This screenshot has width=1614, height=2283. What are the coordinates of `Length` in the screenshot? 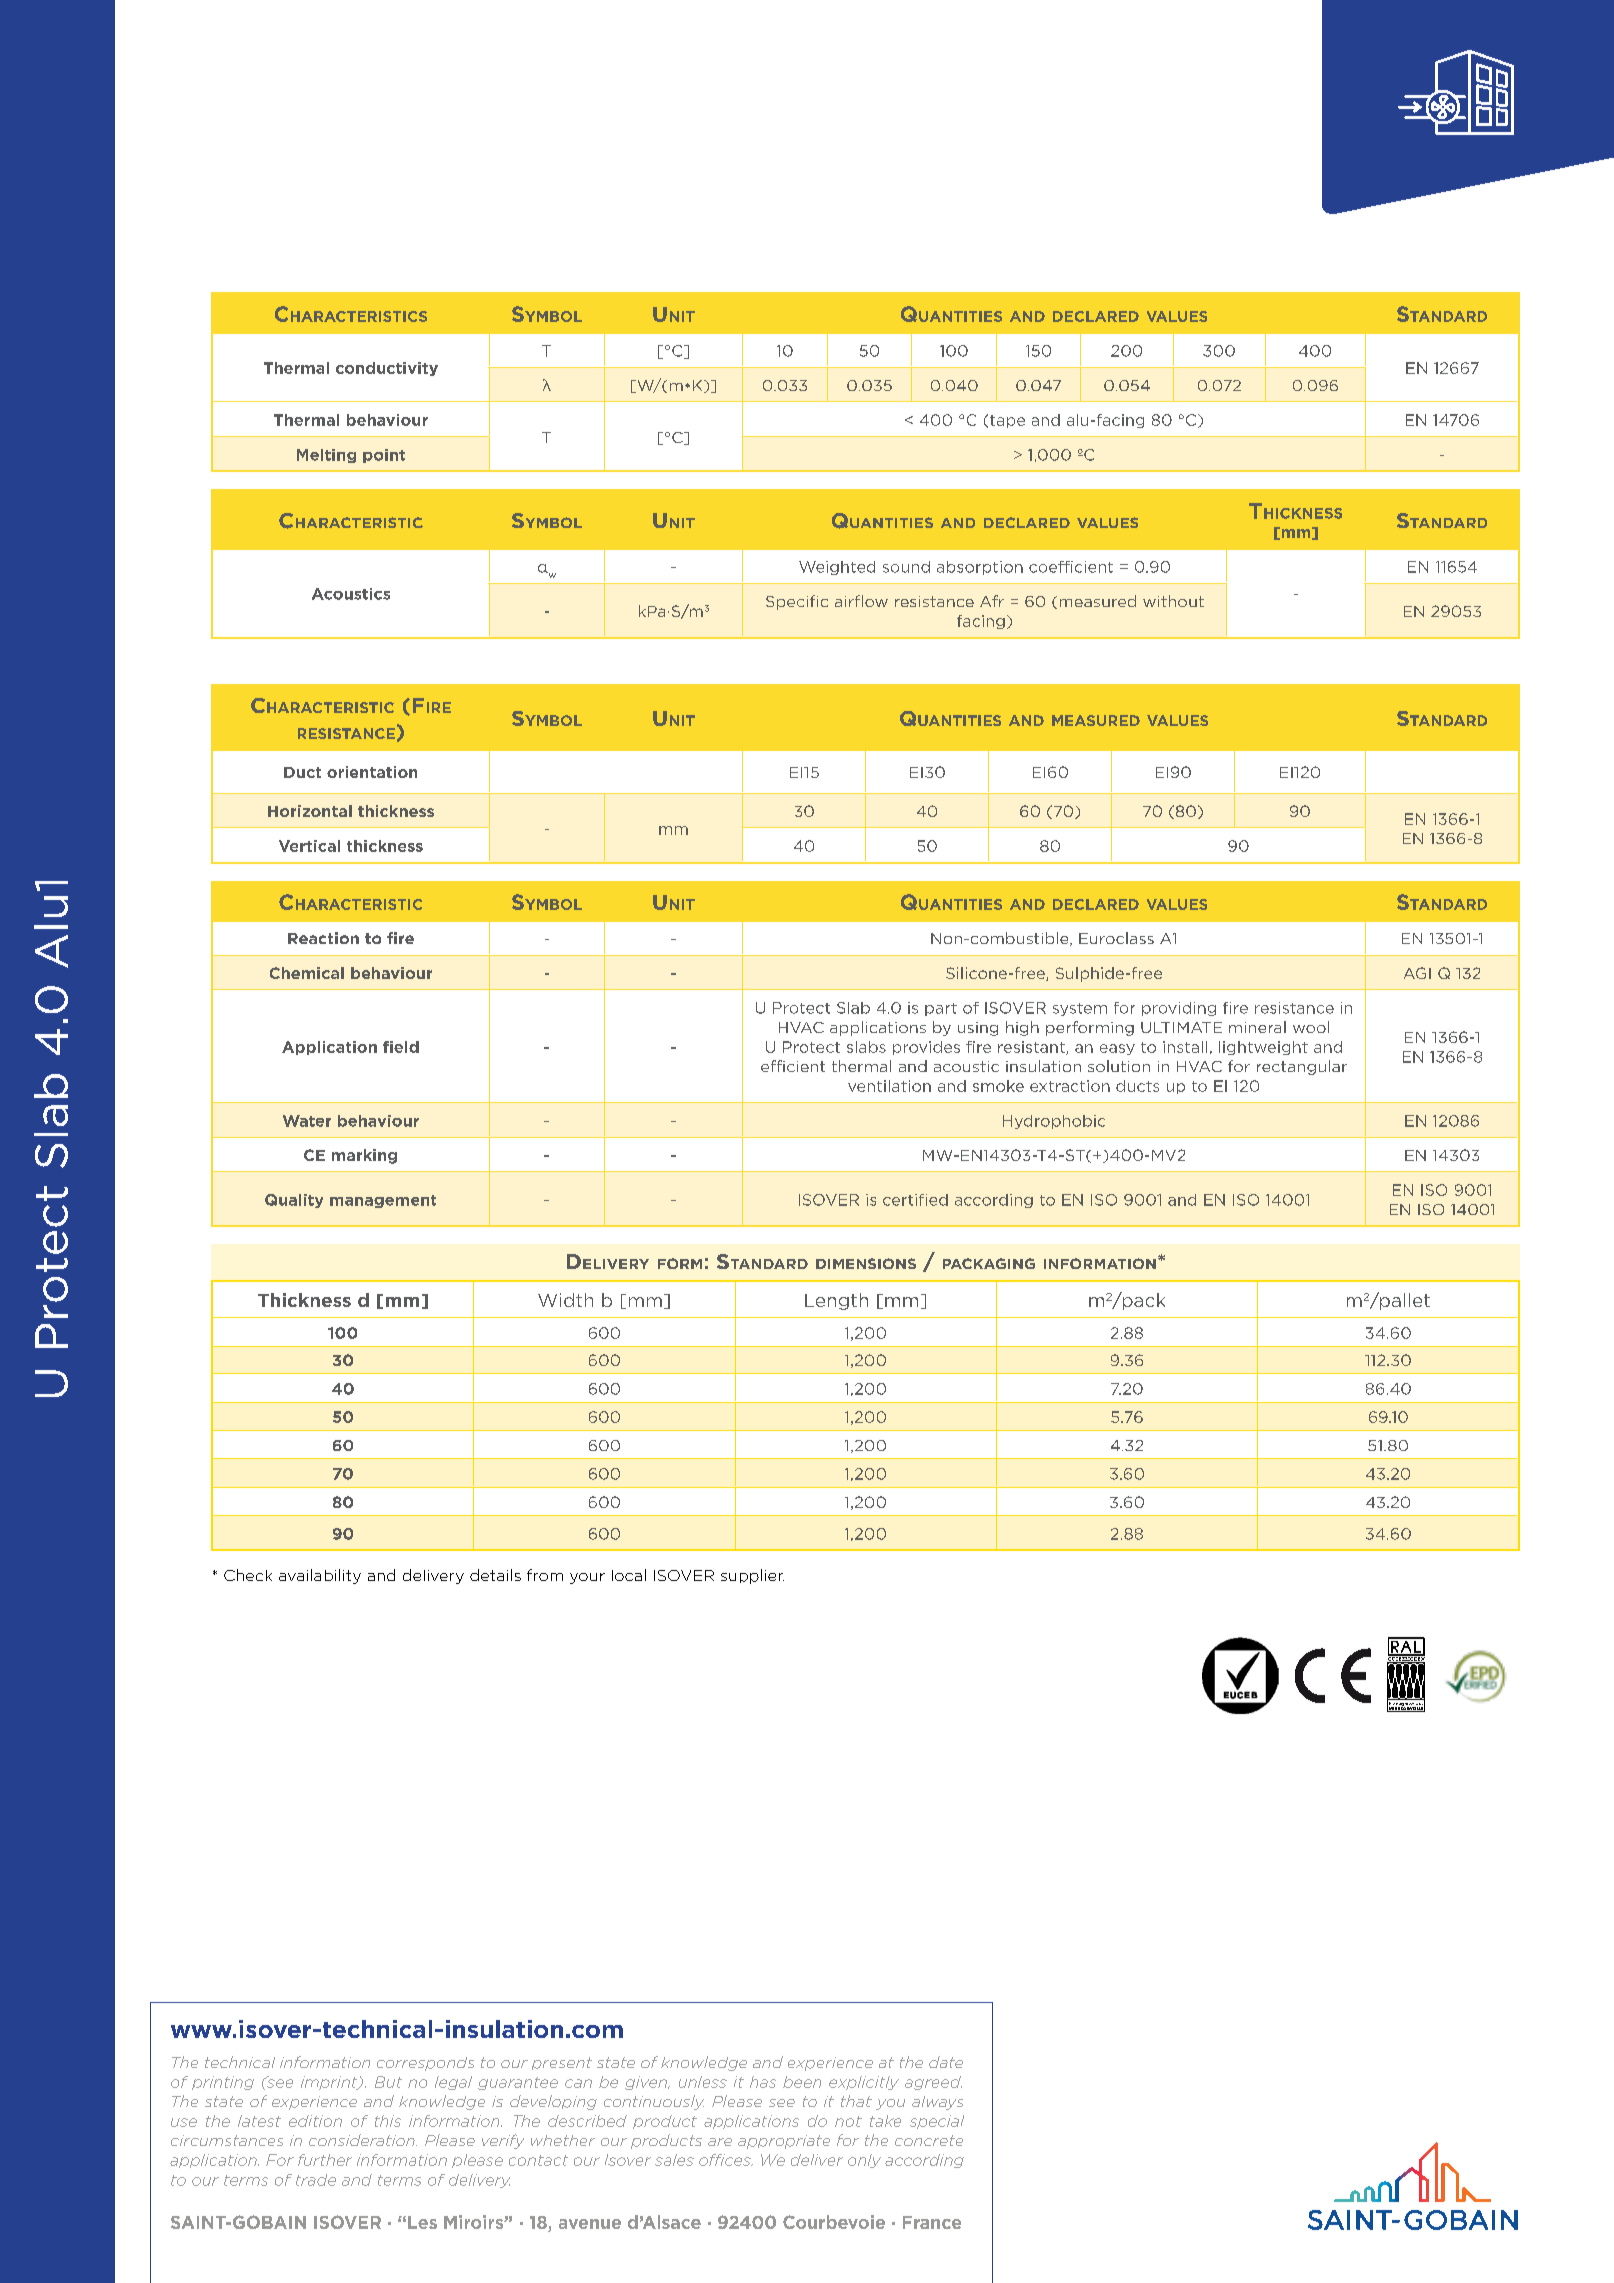 It's located at (836, 1301).
